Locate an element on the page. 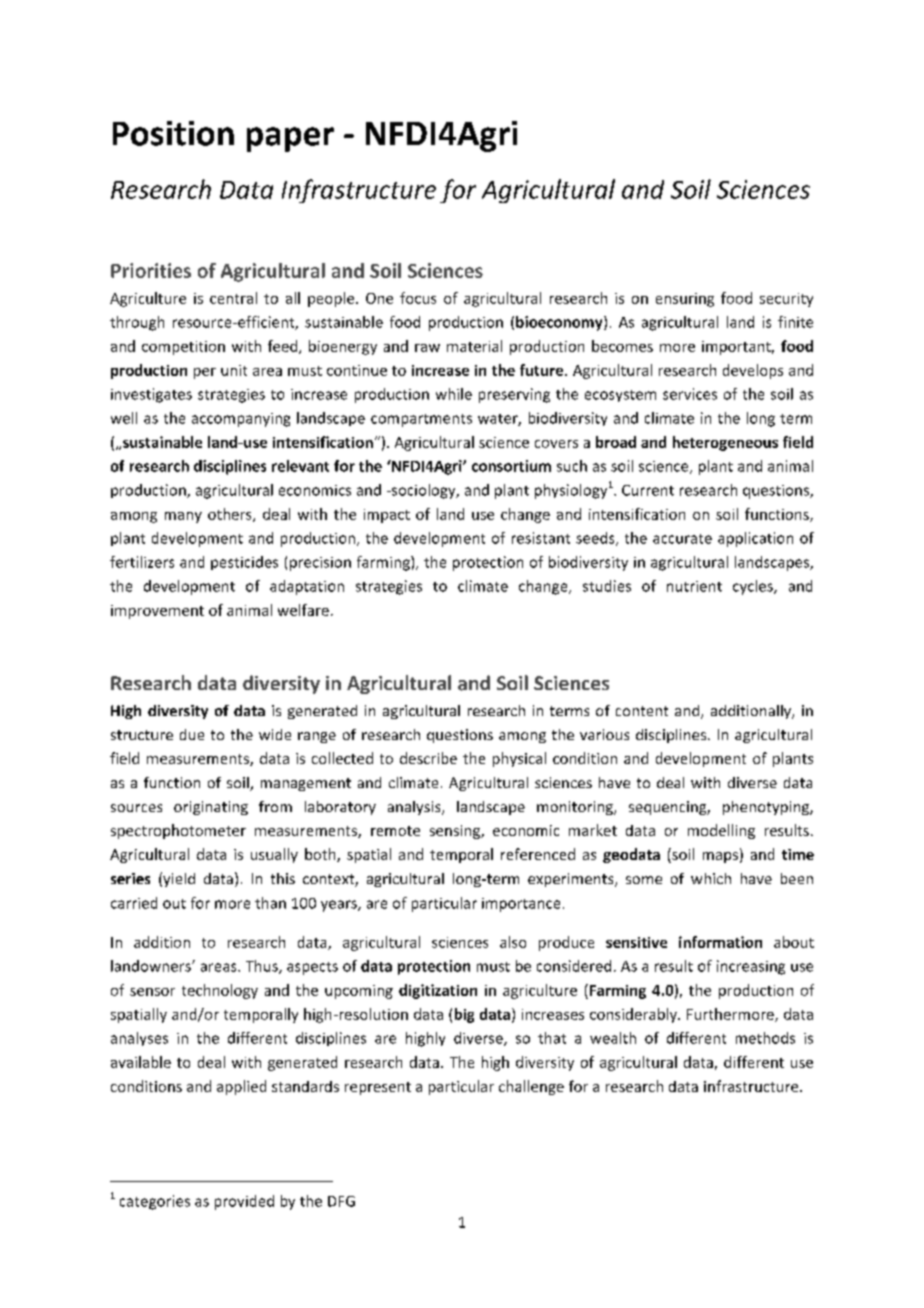 The height and width of the page is (1308, 924). content is located at coordinates (642, 711).
